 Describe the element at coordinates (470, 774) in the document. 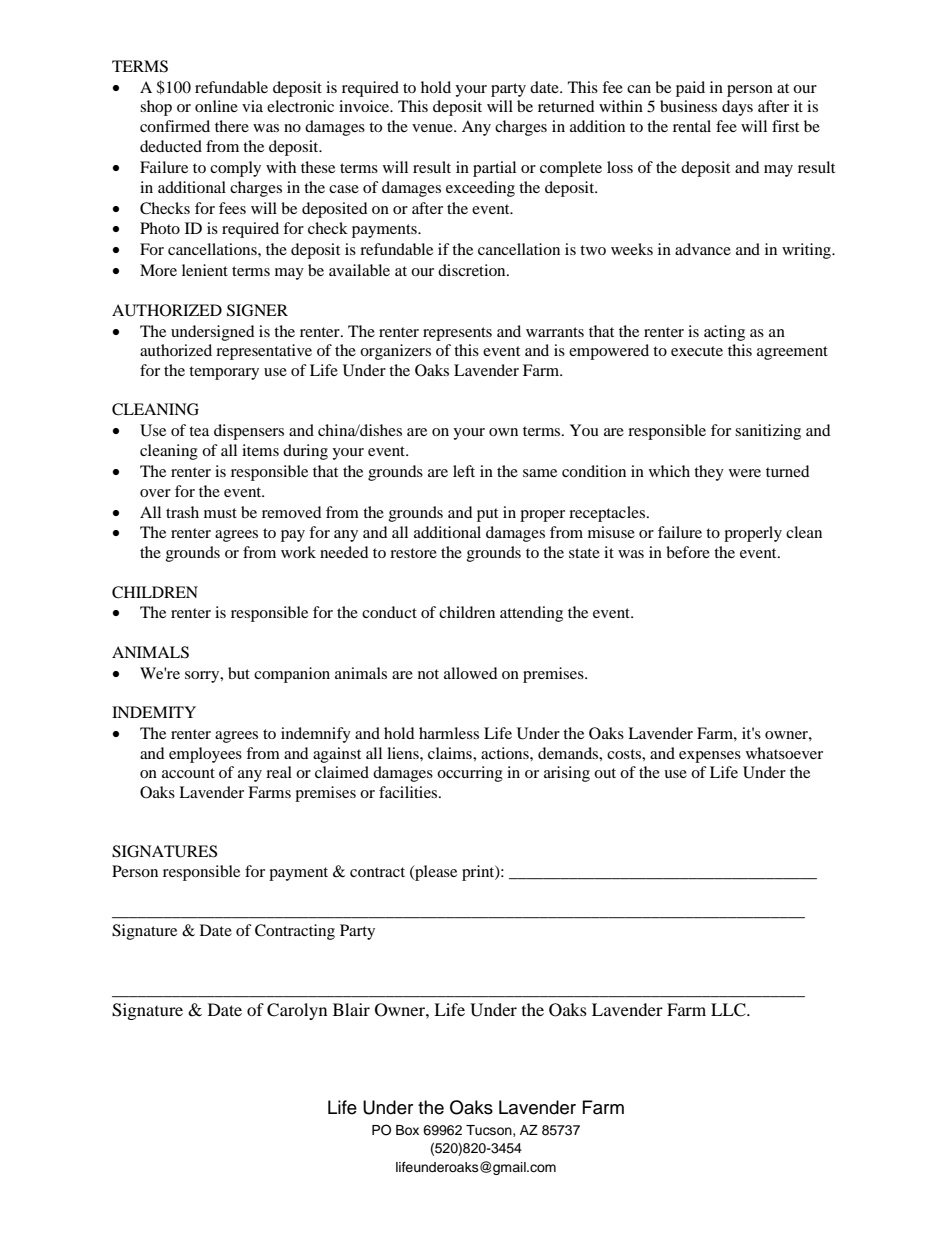

I see `occurring` at that location.
